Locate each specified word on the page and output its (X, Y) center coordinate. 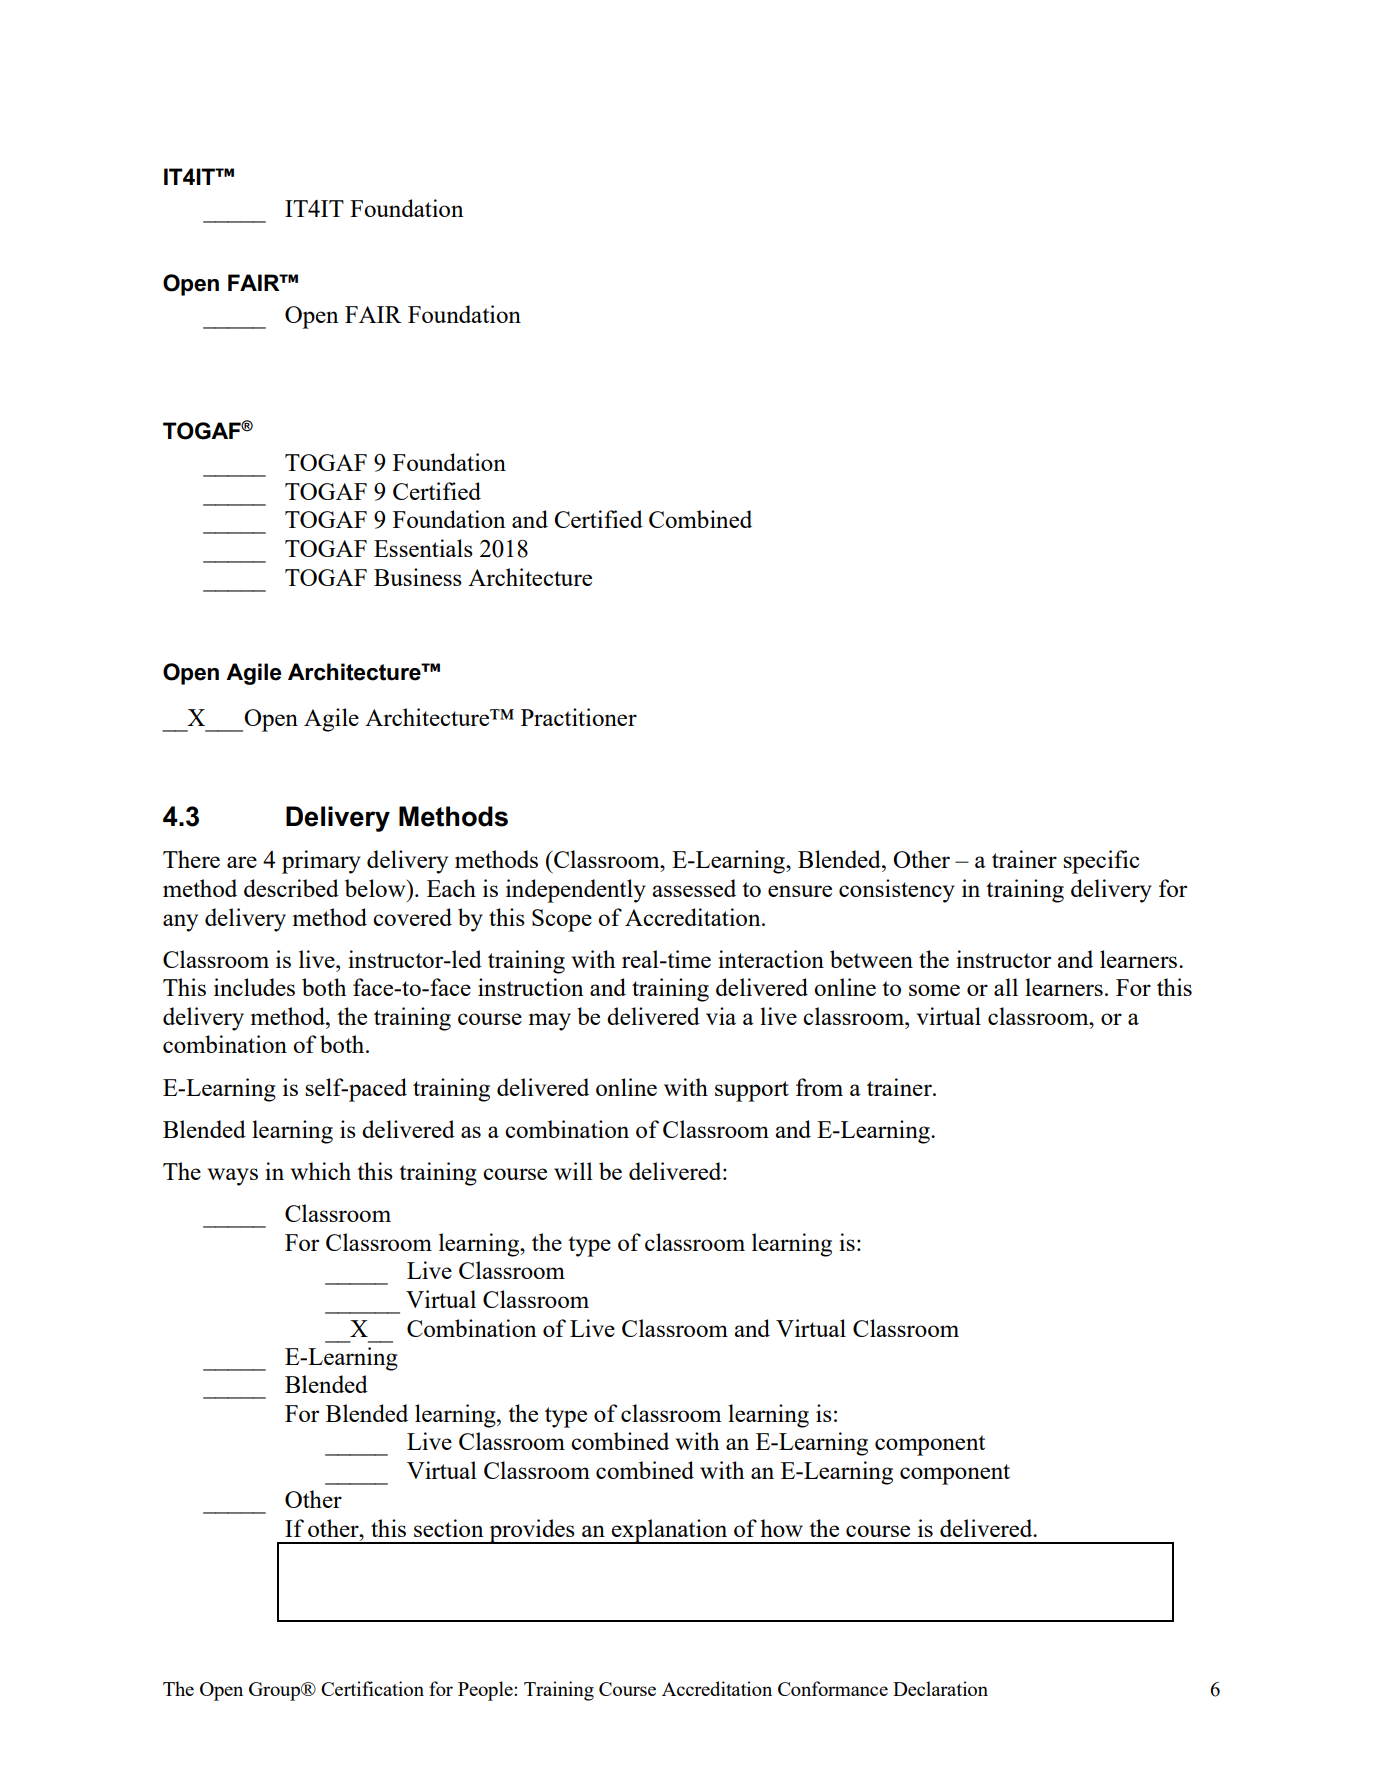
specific (1101, 862)
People (486, 1691)
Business (418, 577)
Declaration (940, 1688)
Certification (372, 1688)
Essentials (423, 548)
